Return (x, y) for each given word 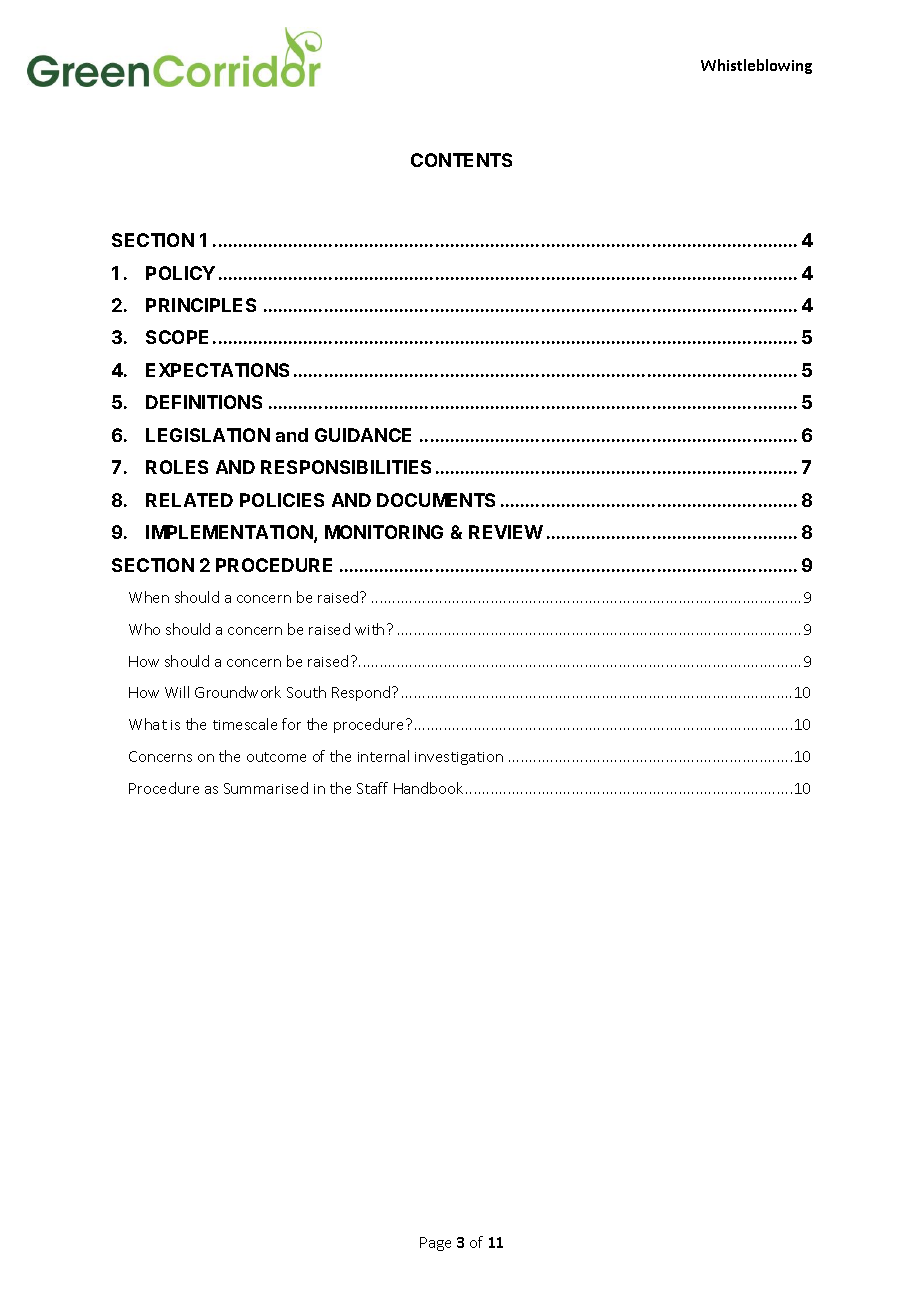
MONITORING (384, 532)
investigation (459, 758)
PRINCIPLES (201, 305)
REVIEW (506, 532)
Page (435, 1244)
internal (383, 756)
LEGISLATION (208, 435)
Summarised (266, 788)
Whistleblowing (756, 66)
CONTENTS (461, 160)
